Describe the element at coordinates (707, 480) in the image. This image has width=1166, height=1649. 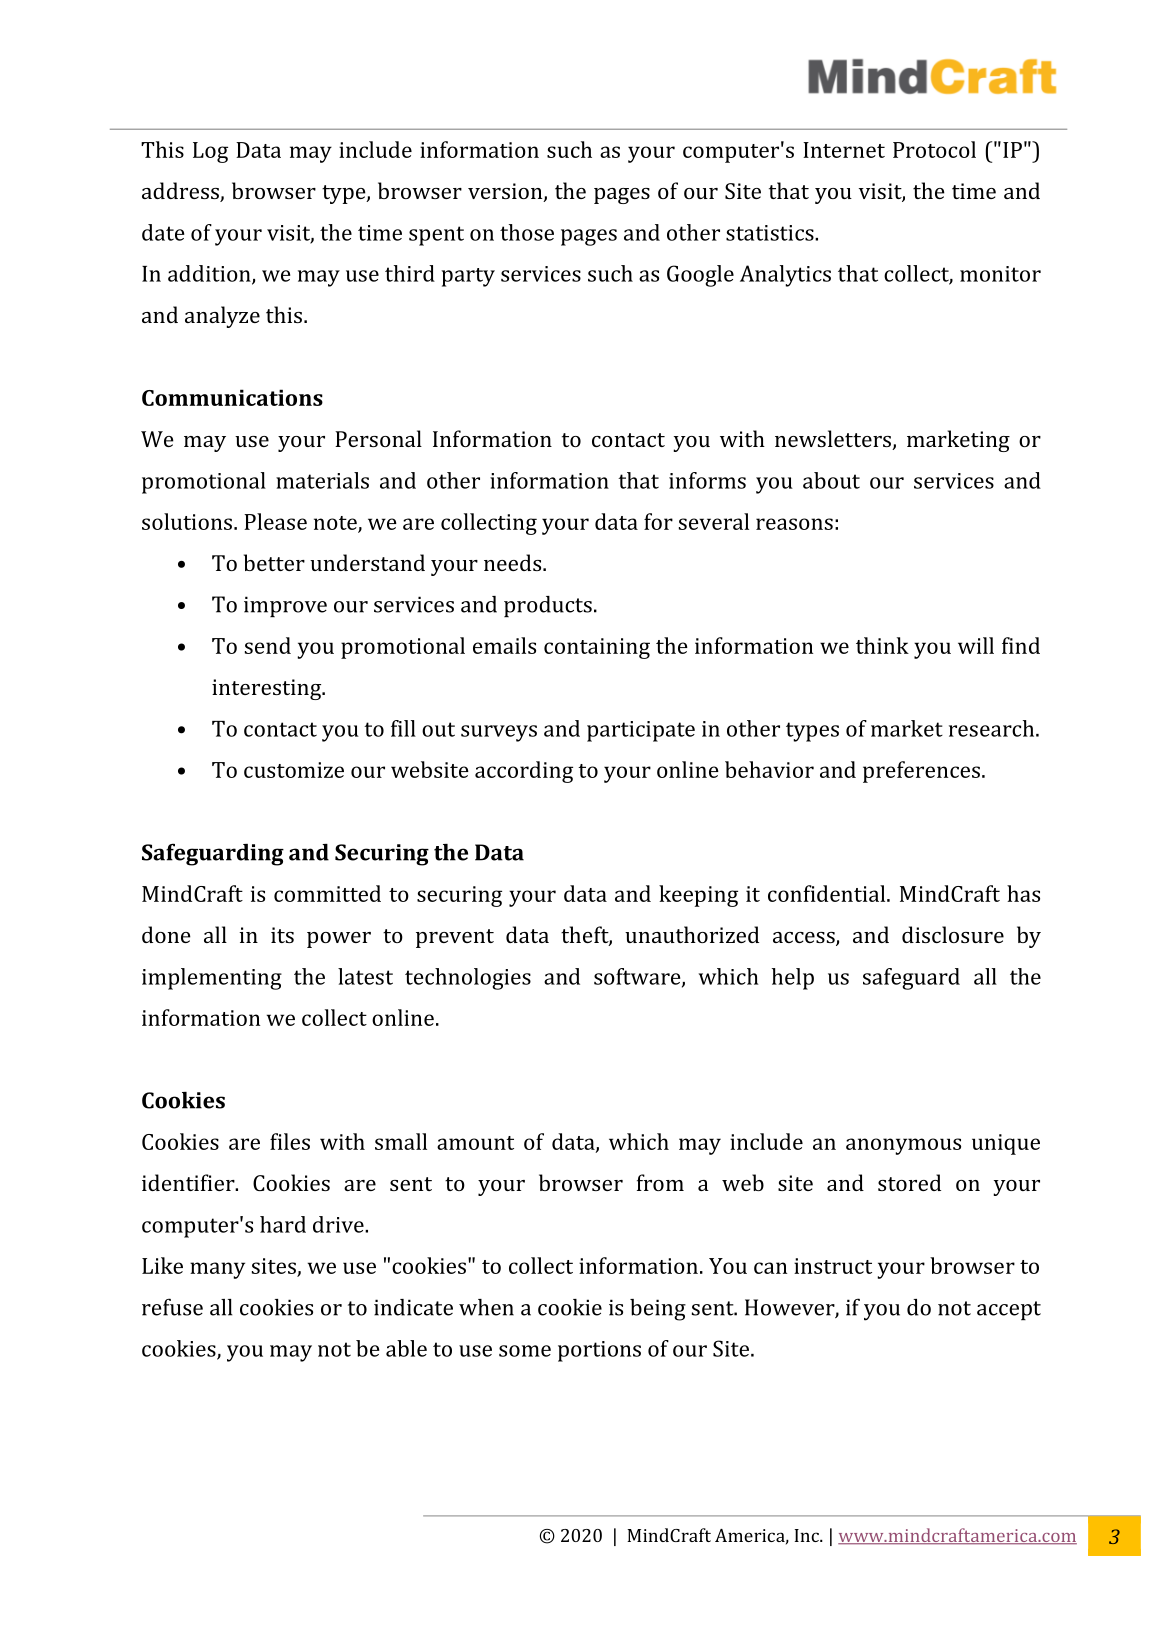
I see `informs` at that location.
